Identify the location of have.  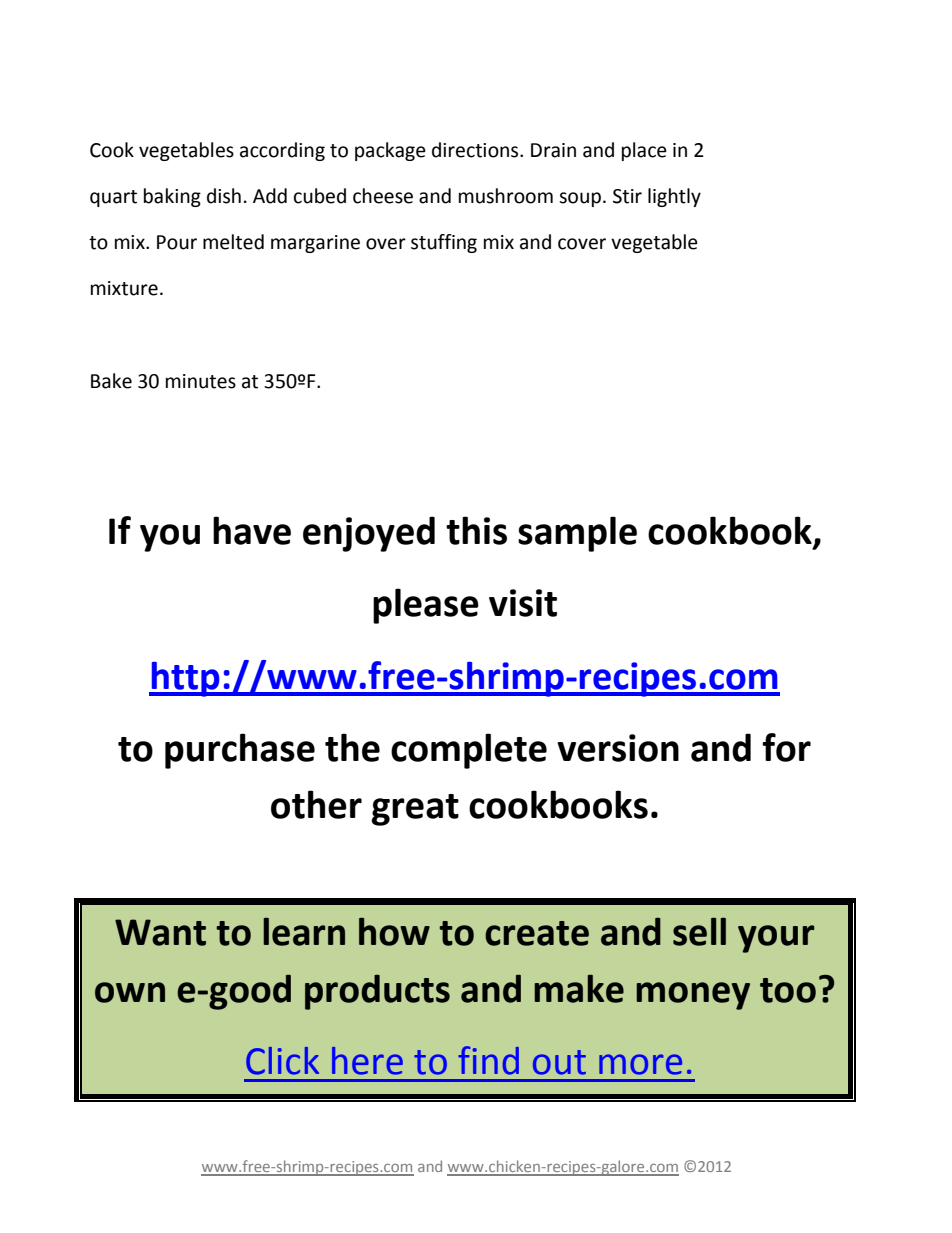
(252, 530).
